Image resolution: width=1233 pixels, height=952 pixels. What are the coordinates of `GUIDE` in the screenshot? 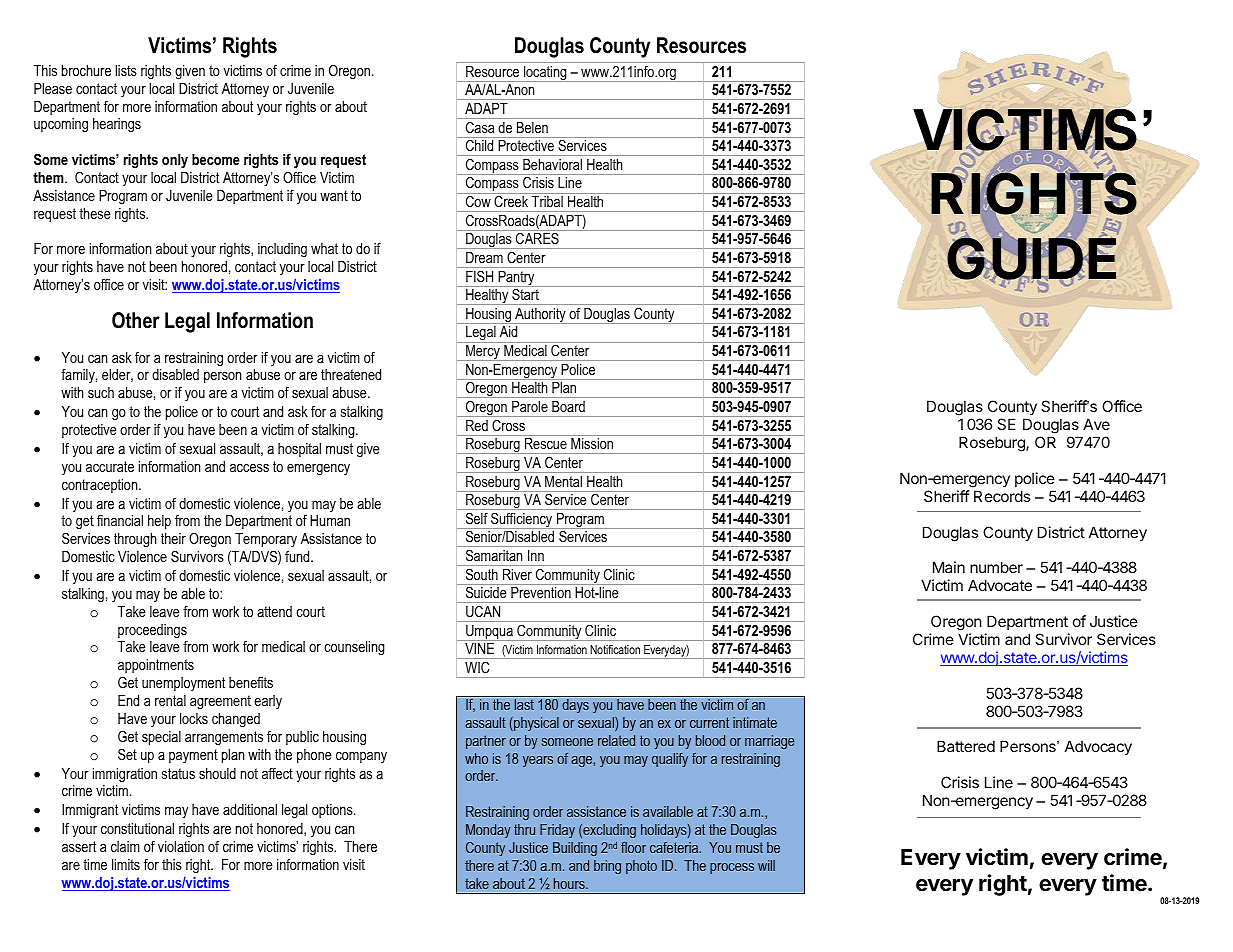 It's located at (1031, 259).
